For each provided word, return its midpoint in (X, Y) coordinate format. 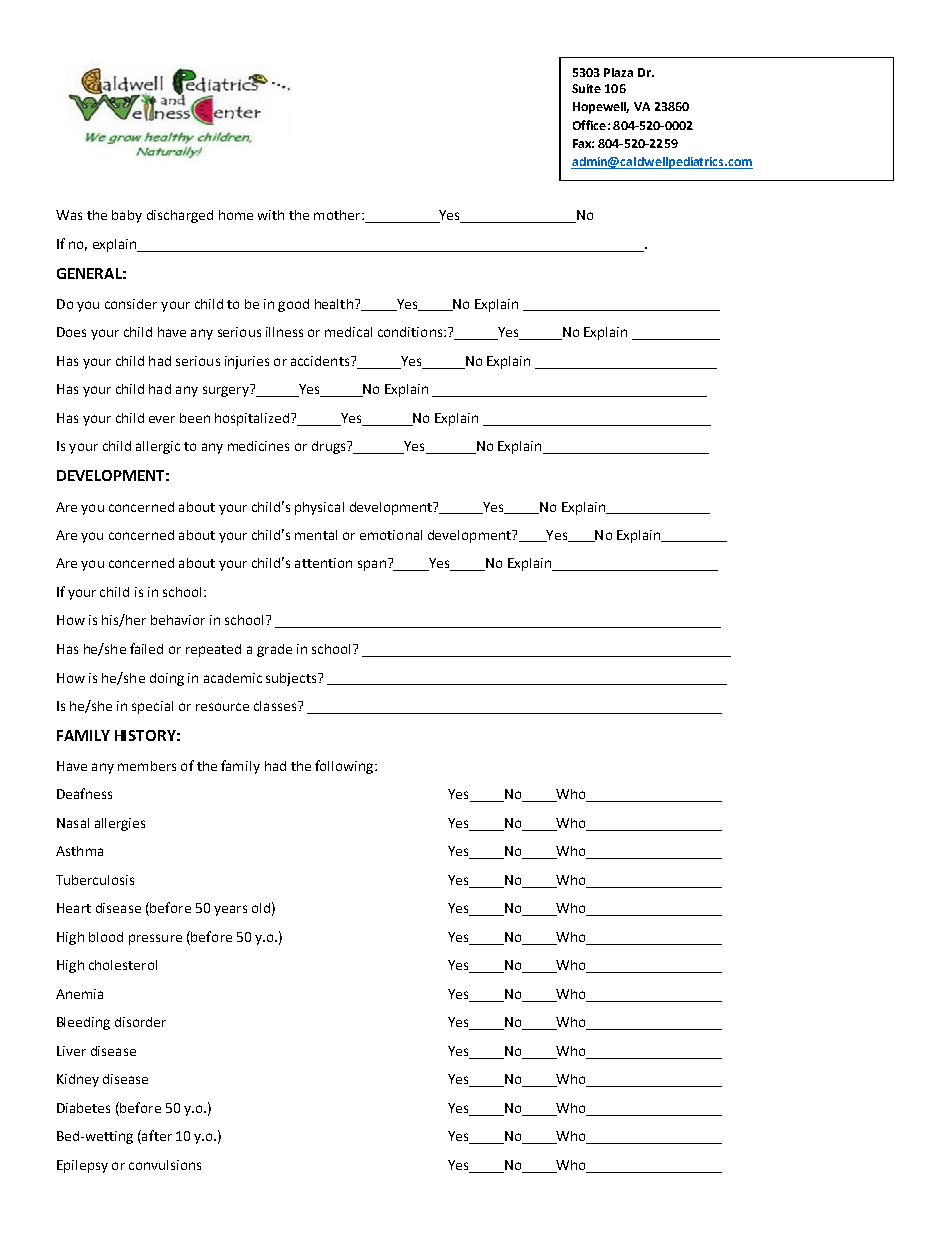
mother (338, 215)
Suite (586, 88)
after (156, 1137)
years (230, 910)
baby (127, 216)
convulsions (165, 1165)
